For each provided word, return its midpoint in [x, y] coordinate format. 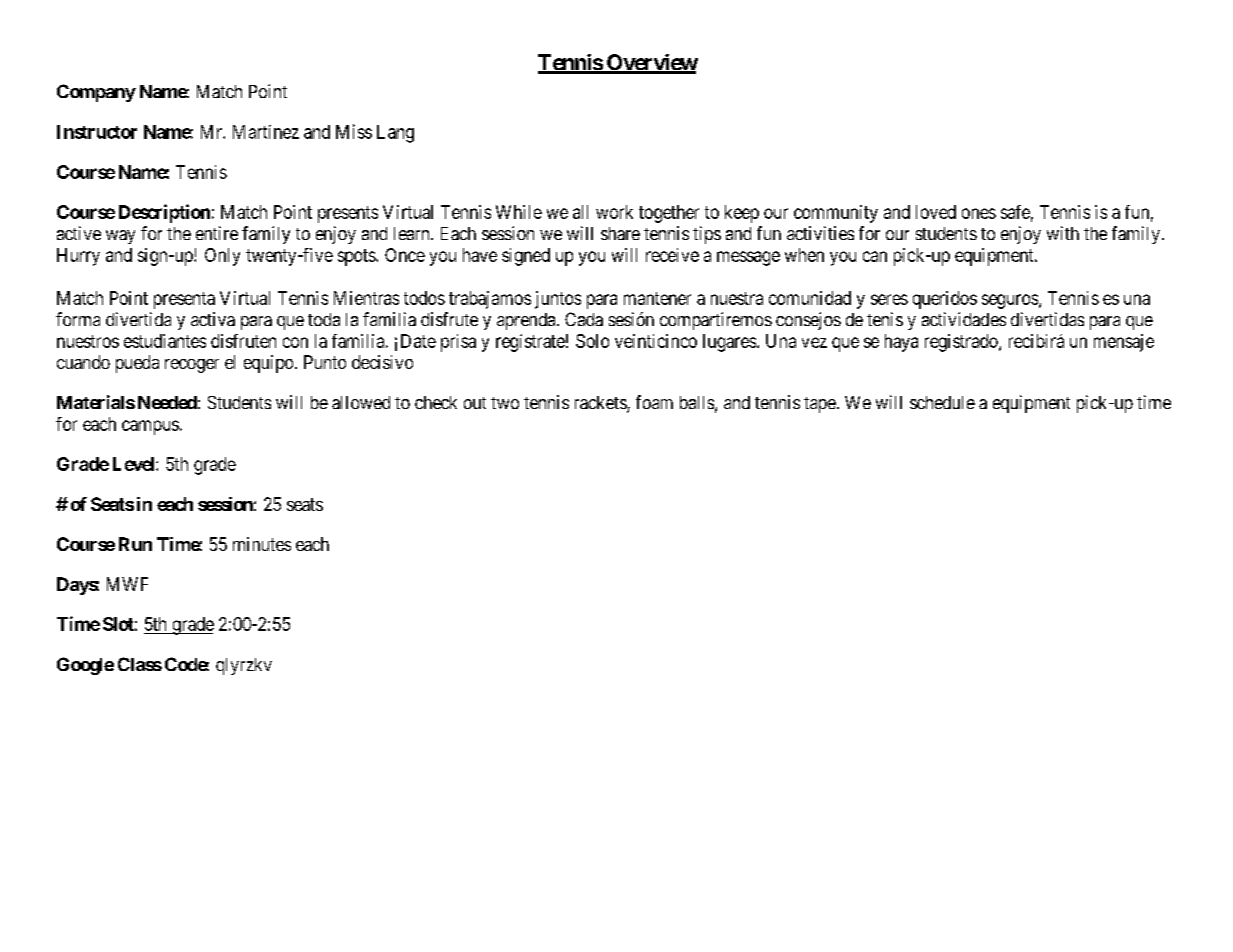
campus [150, 427]
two [505, 403]
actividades [964, 319]
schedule [942, 402]
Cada [584, 319]
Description [164, 213]
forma [78, 319]
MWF [127, 584]
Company [96, 93]
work [614, 212]
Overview [651, 63]
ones [979, 213]
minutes [262, 544]
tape [820, 405]
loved [936, 212]
